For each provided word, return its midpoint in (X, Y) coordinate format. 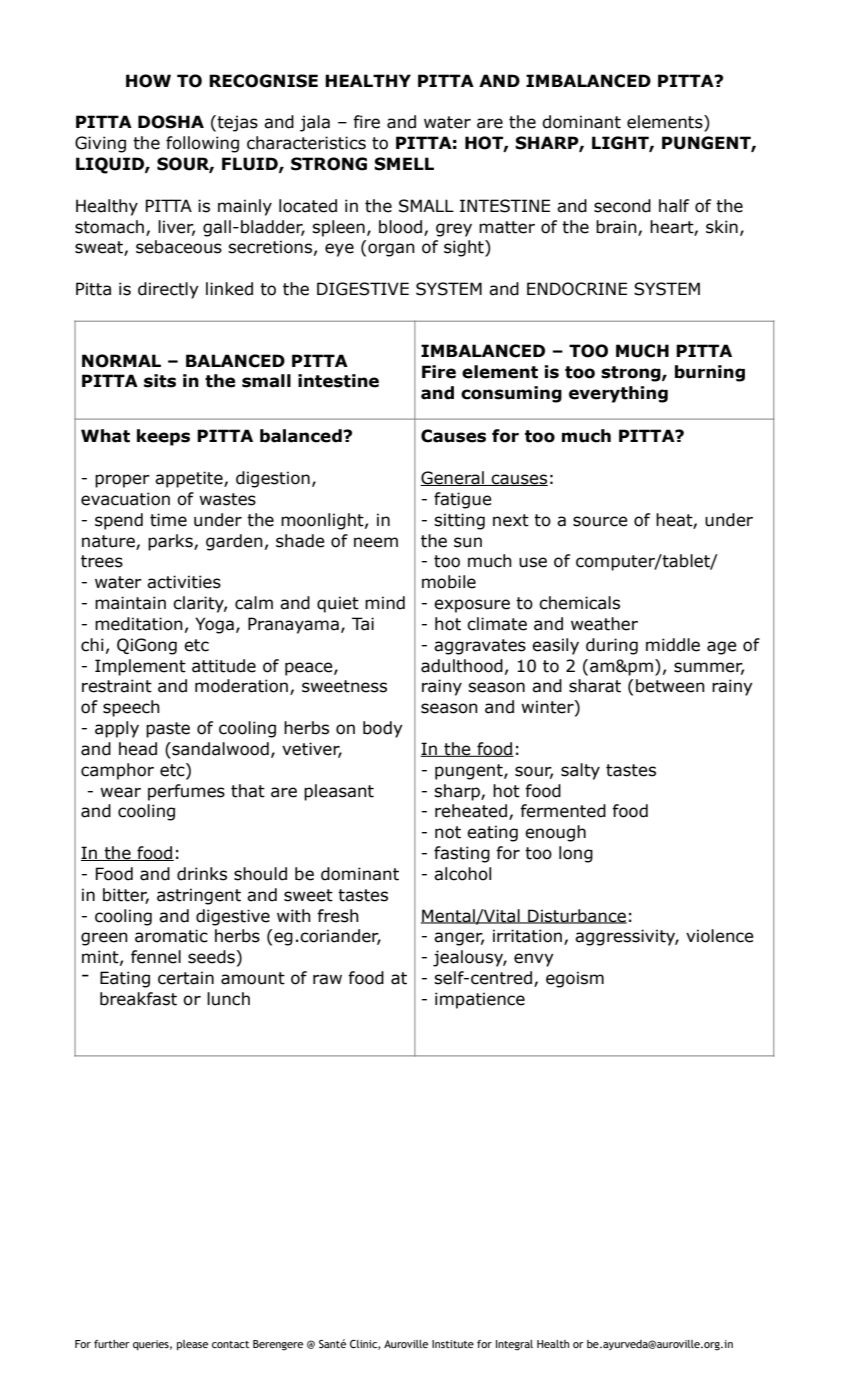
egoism (575, 979)
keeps (163, 437)
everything (618, 394)
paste (168, 730)
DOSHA (171, 122)
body (383, 729)
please (192, 1345)
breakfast (138, 999)
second (622, 206)
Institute (453, 1344)
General (453, 478)
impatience (480, 1000)
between (670, 686)
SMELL (404, 164)
